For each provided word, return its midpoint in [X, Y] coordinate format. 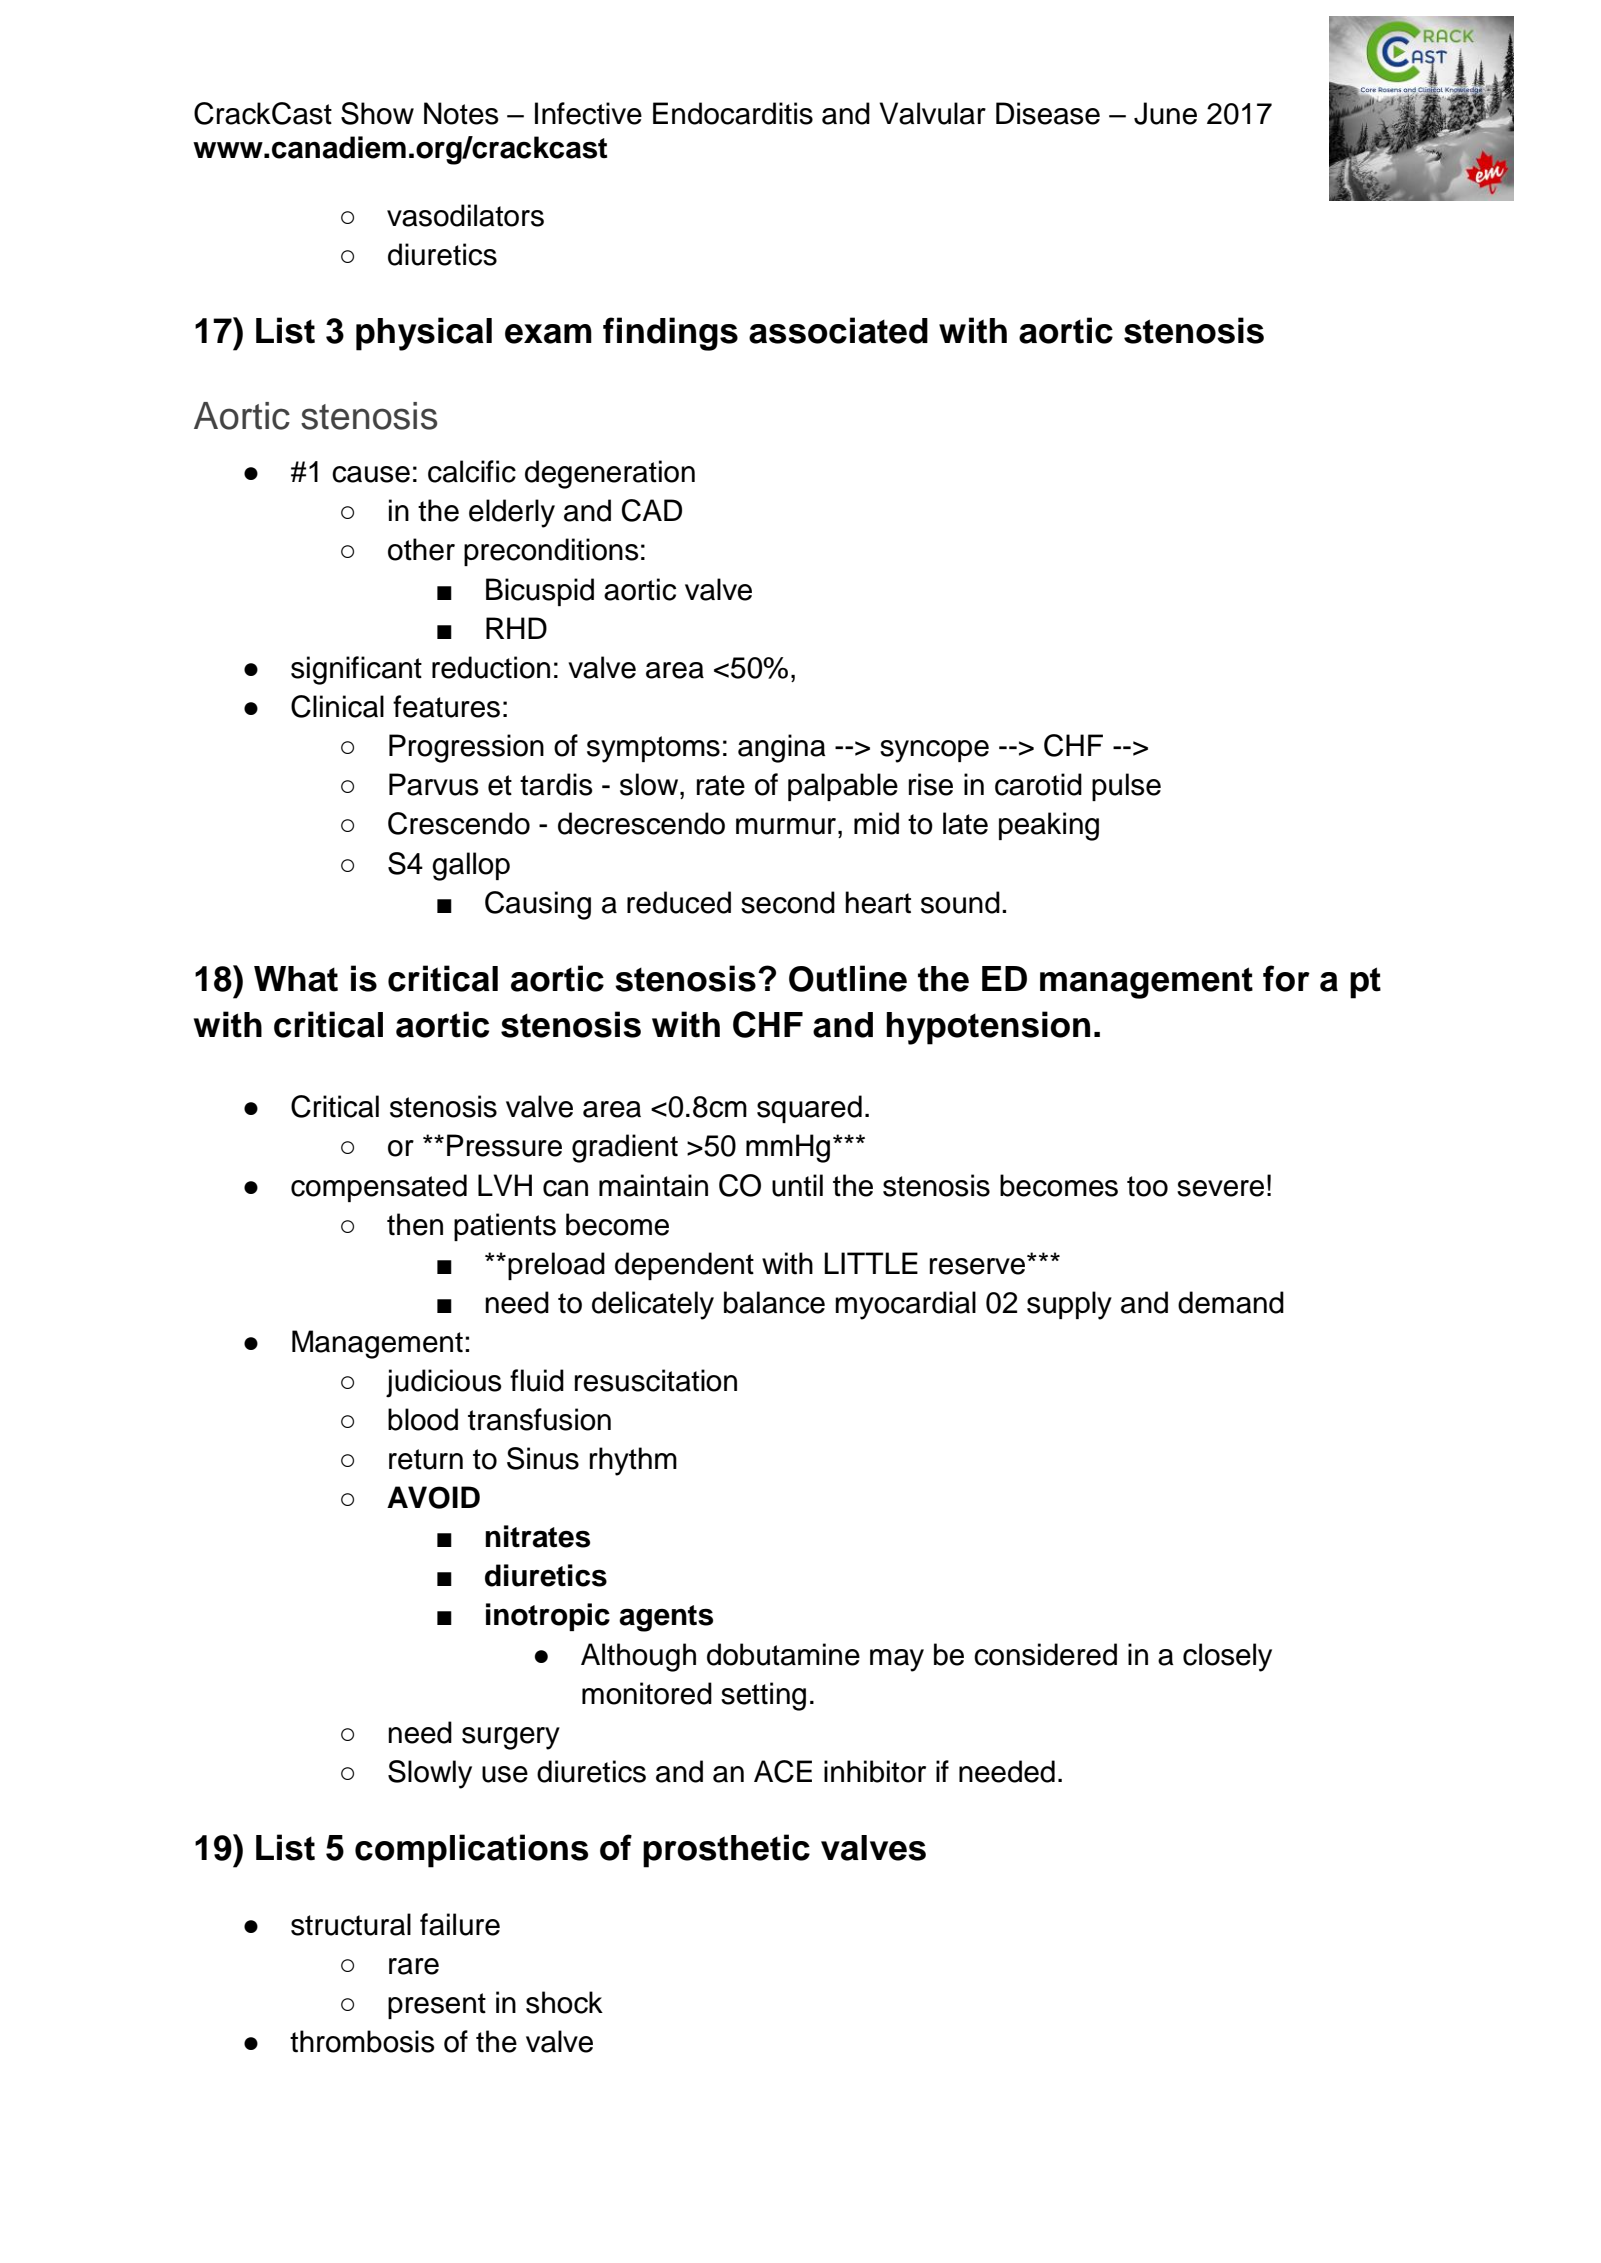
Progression [466, 748]
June [1165, 113]
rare [414, 1966]
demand [1231, 1302]
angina [782, 748]
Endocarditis [733, 113]
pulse [1126, 787]
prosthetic [726, 1851]
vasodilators [465, 215]
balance [774, 1302]
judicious [444, 1383]
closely [1227, 1657]
